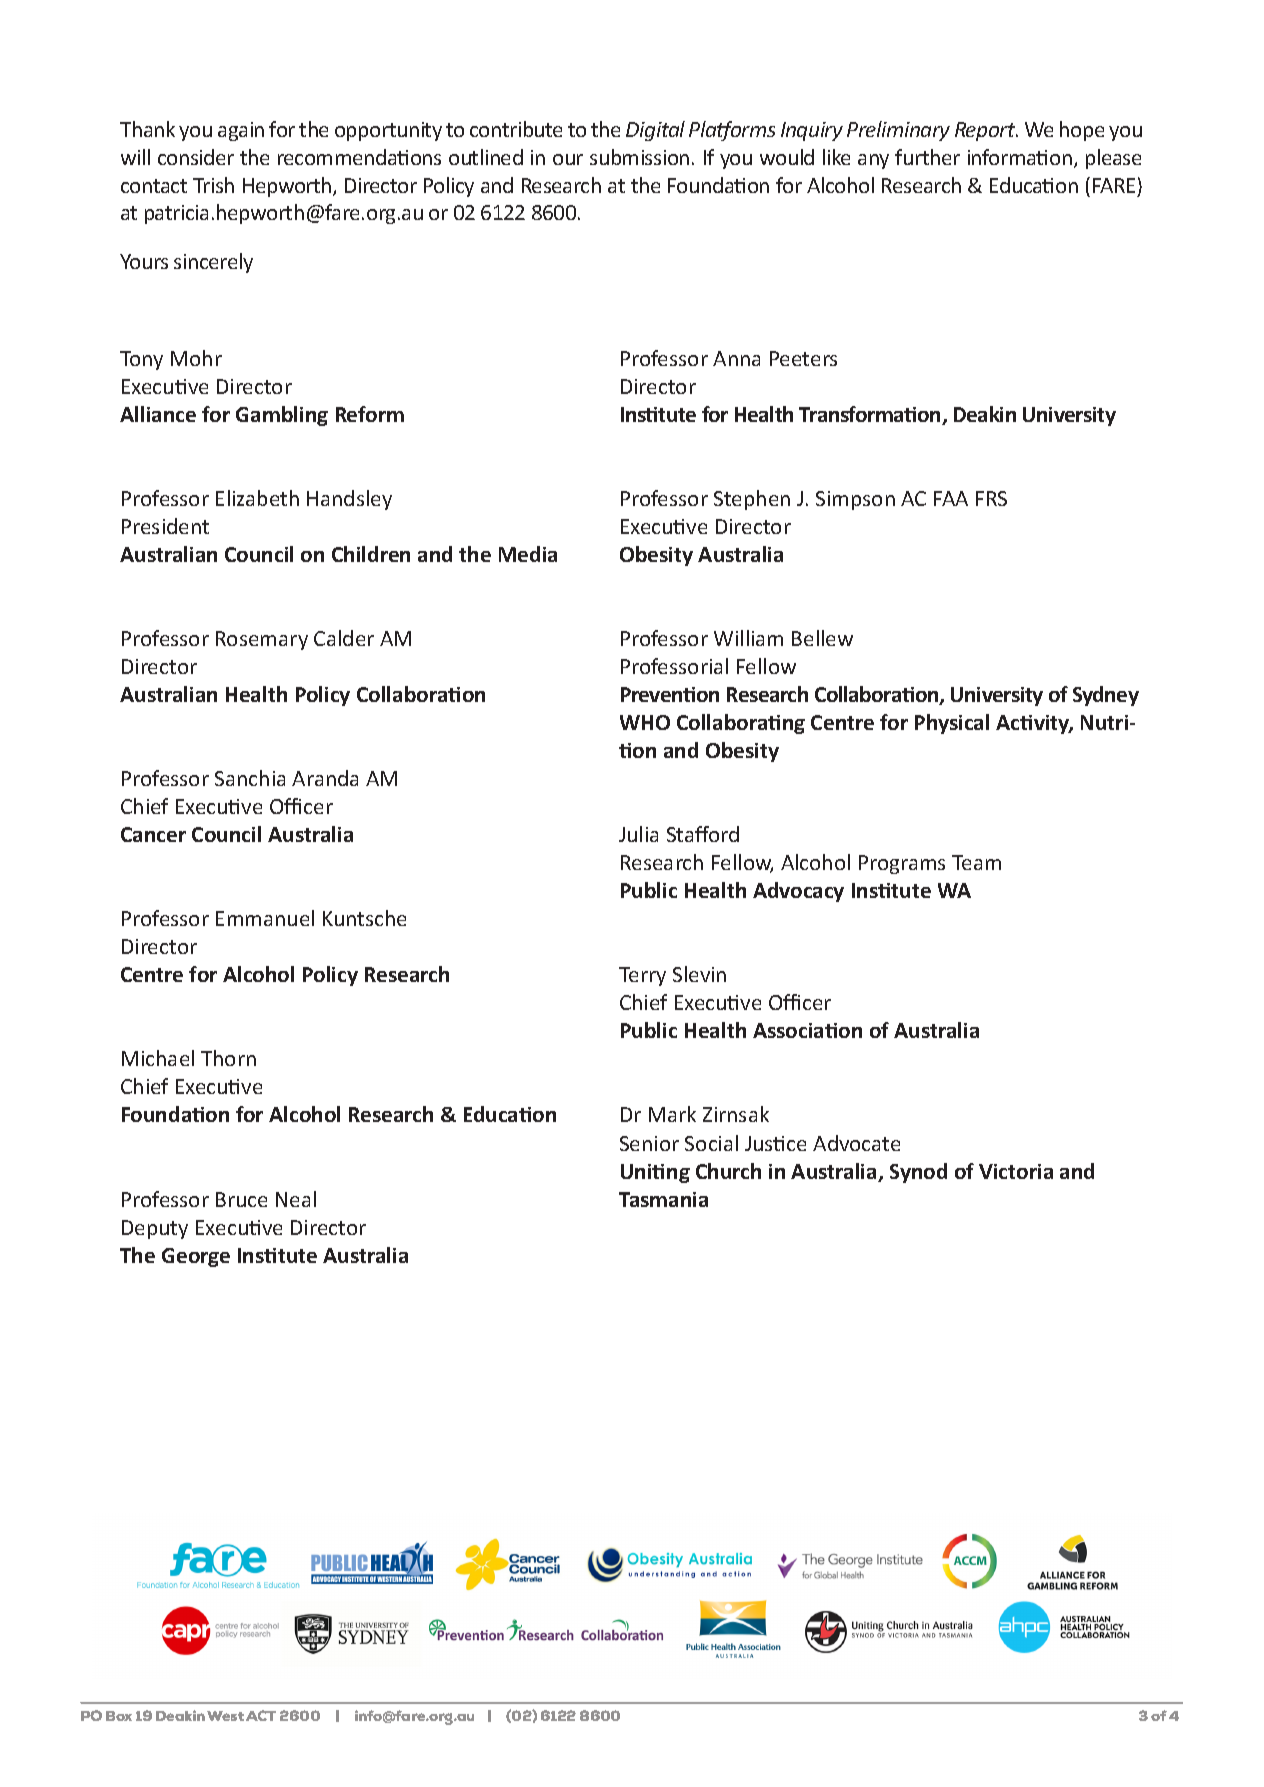 Image resolution: width=1264 pixels, height=1787 pixels. Describe the element at coordinates (655, 1173) in the image. I see `Uniting` at that location.
